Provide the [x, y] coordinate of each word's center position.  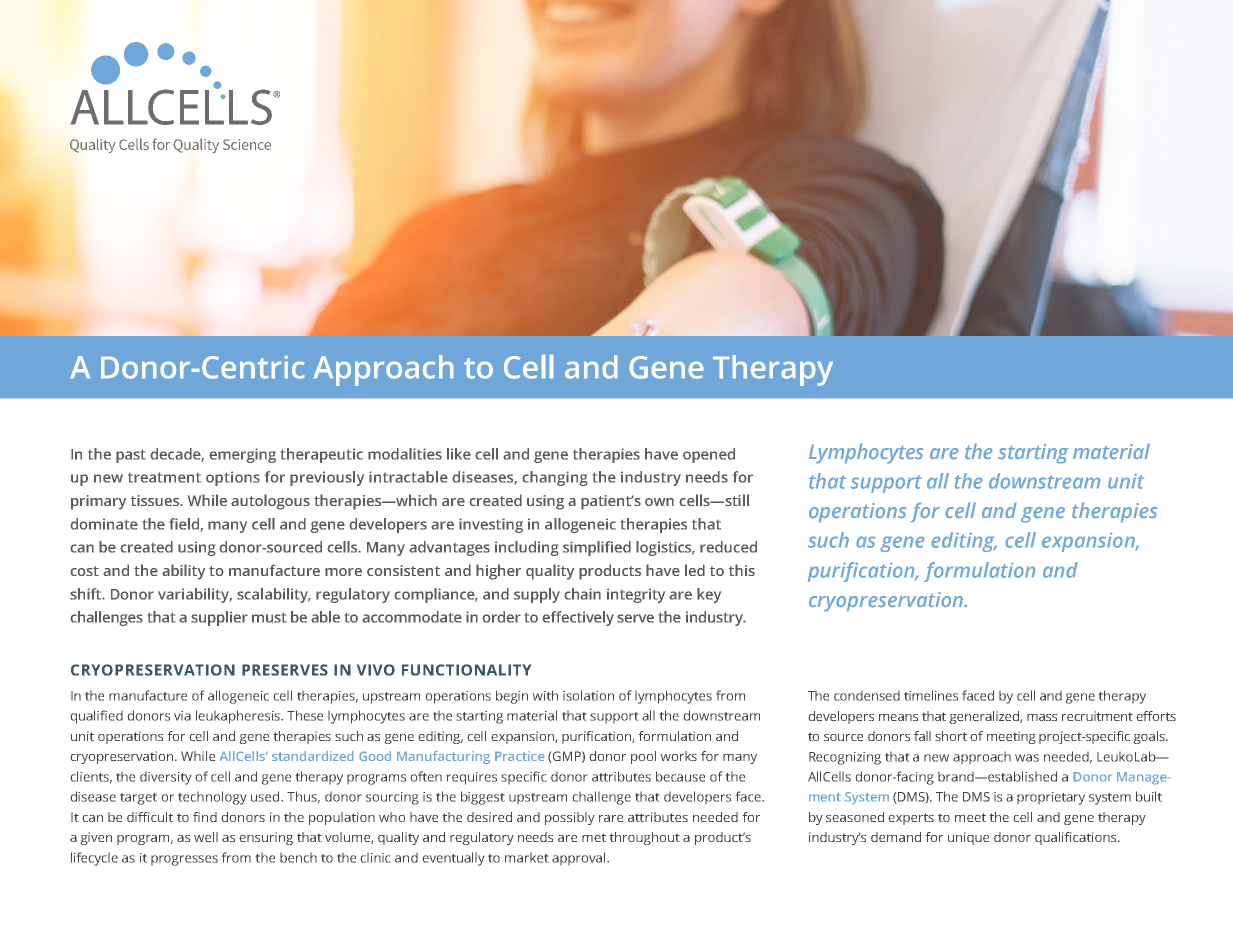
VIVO [376, 670]
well [206, 837]
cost [84, 571]
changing [555, 478]
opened [709, 455]
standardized [312, 756]
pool [643, 757]
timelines [931, 695]
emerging [242, 455]
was [1027, 758]
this [742, 570]
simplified [597, 548]
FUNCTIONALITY [466, 670]
